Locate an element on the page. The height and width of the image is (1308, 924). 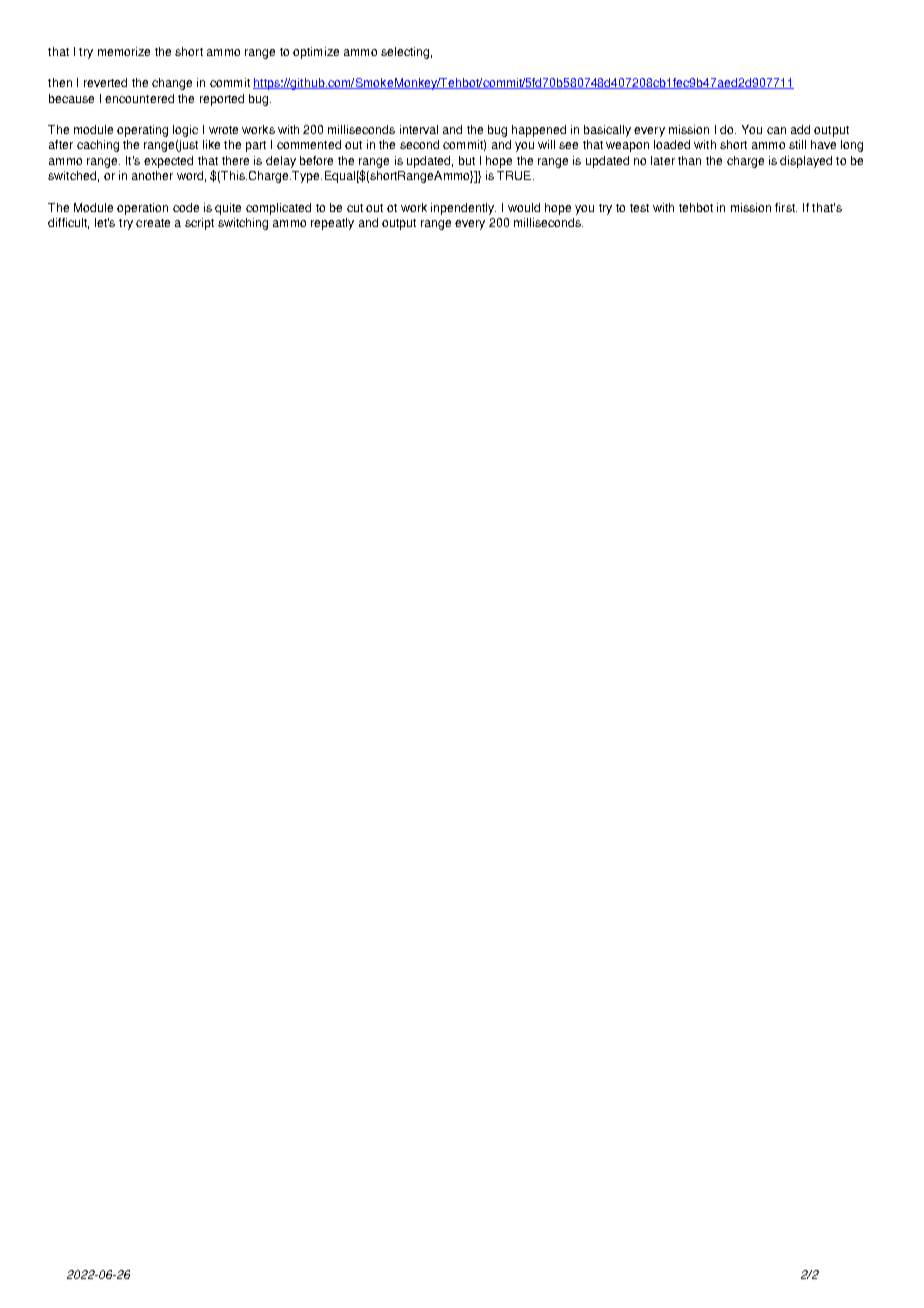
reported is located at coordinates (222, 100).
